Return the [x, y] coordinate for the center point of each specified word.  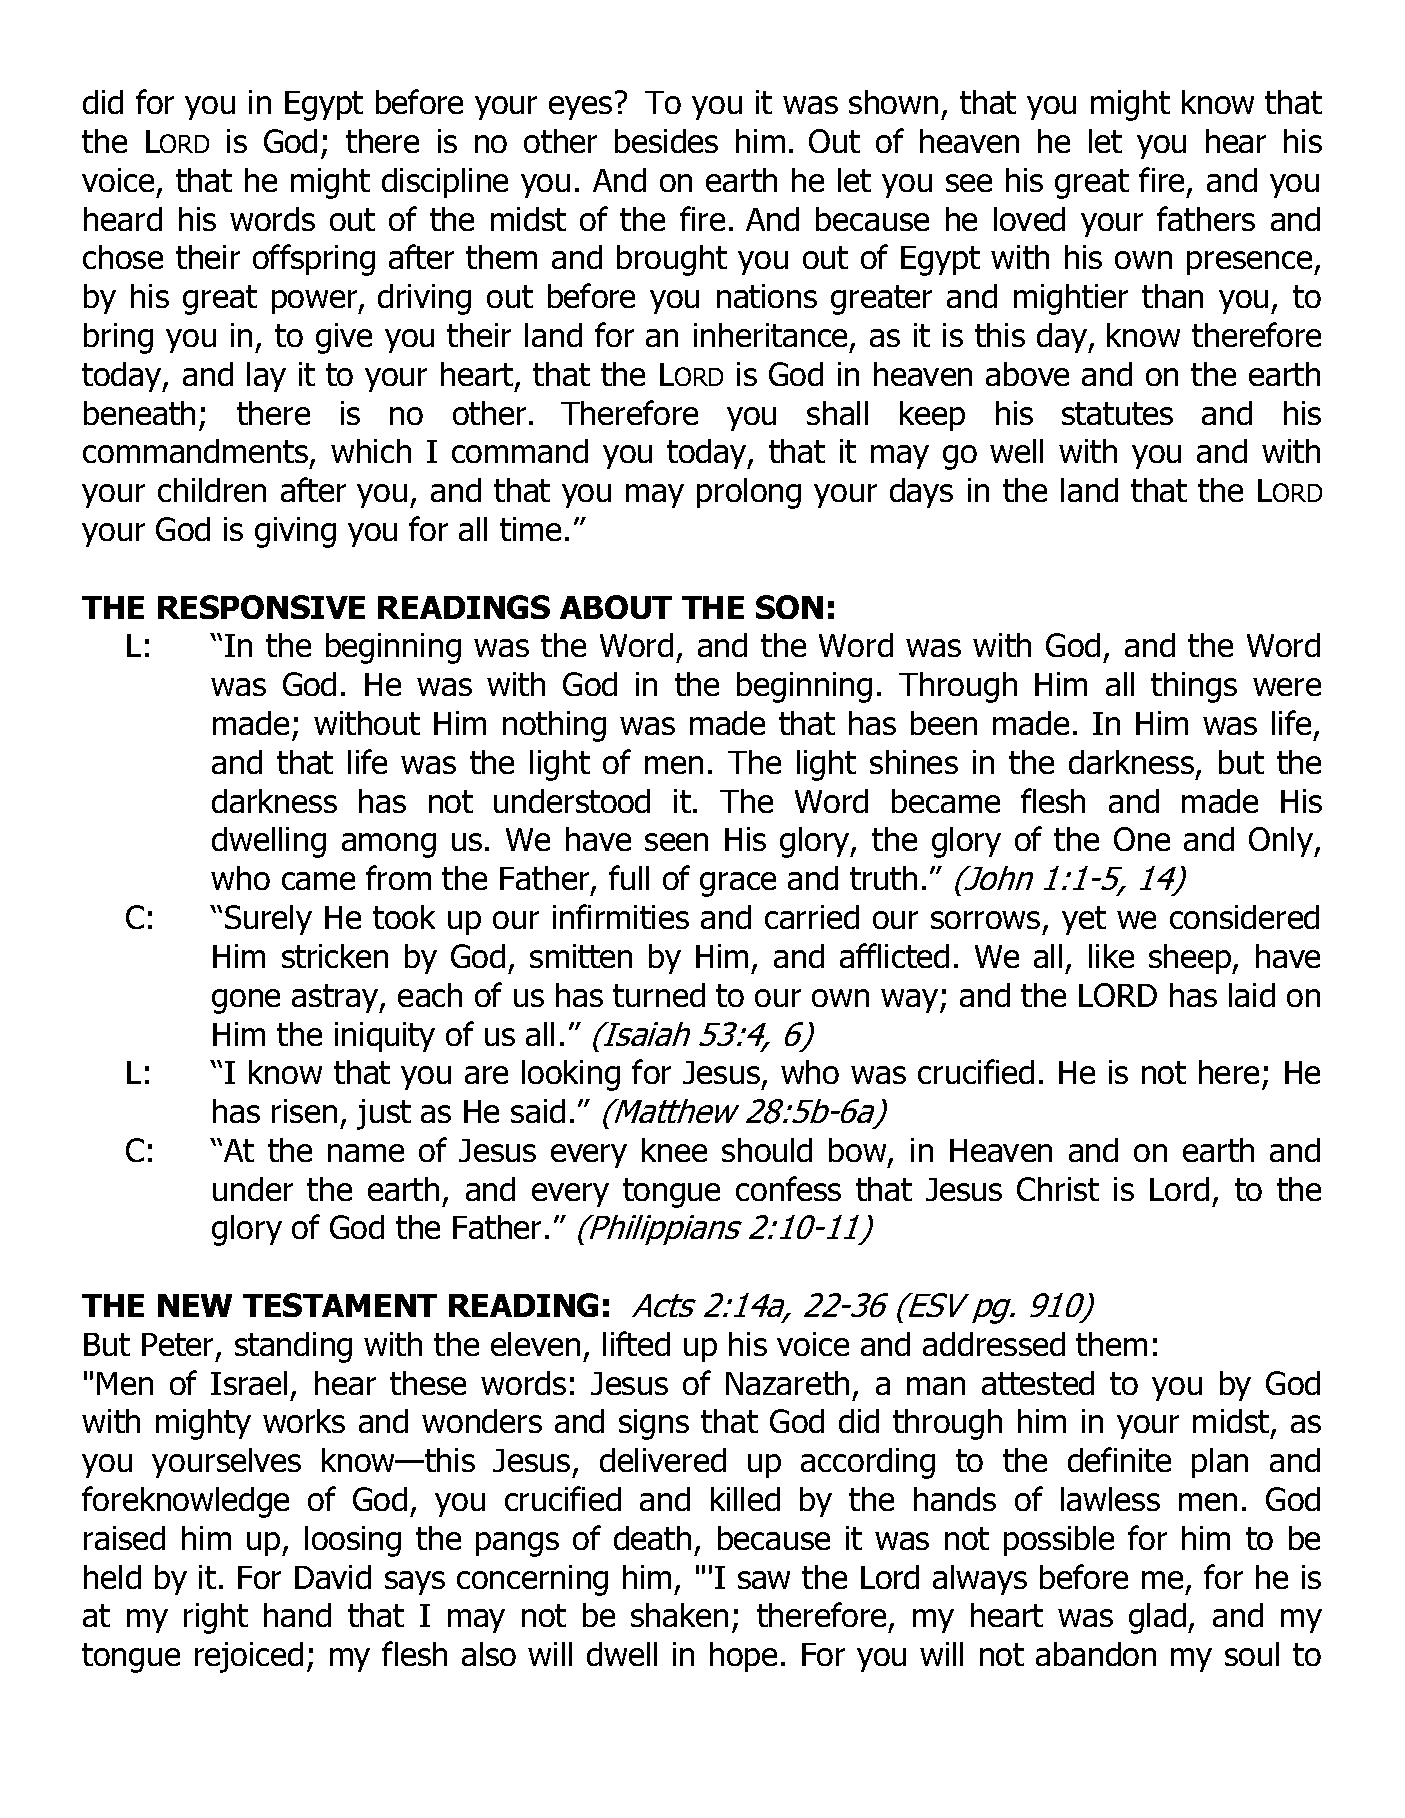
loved [1029, 219]
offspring [314, 260]
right [216, 1618]
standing [293, 1347]
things [1194, 687]
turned [659, 995]
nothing [554, 726]
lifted [636, 1343]
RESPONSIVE [261, 607]
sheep [1191, 959]
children [212, 490]
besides [666, 141]
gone [246, 1001]
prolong [749, 493]
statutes [1117, 413]
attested [1038, 1383]
